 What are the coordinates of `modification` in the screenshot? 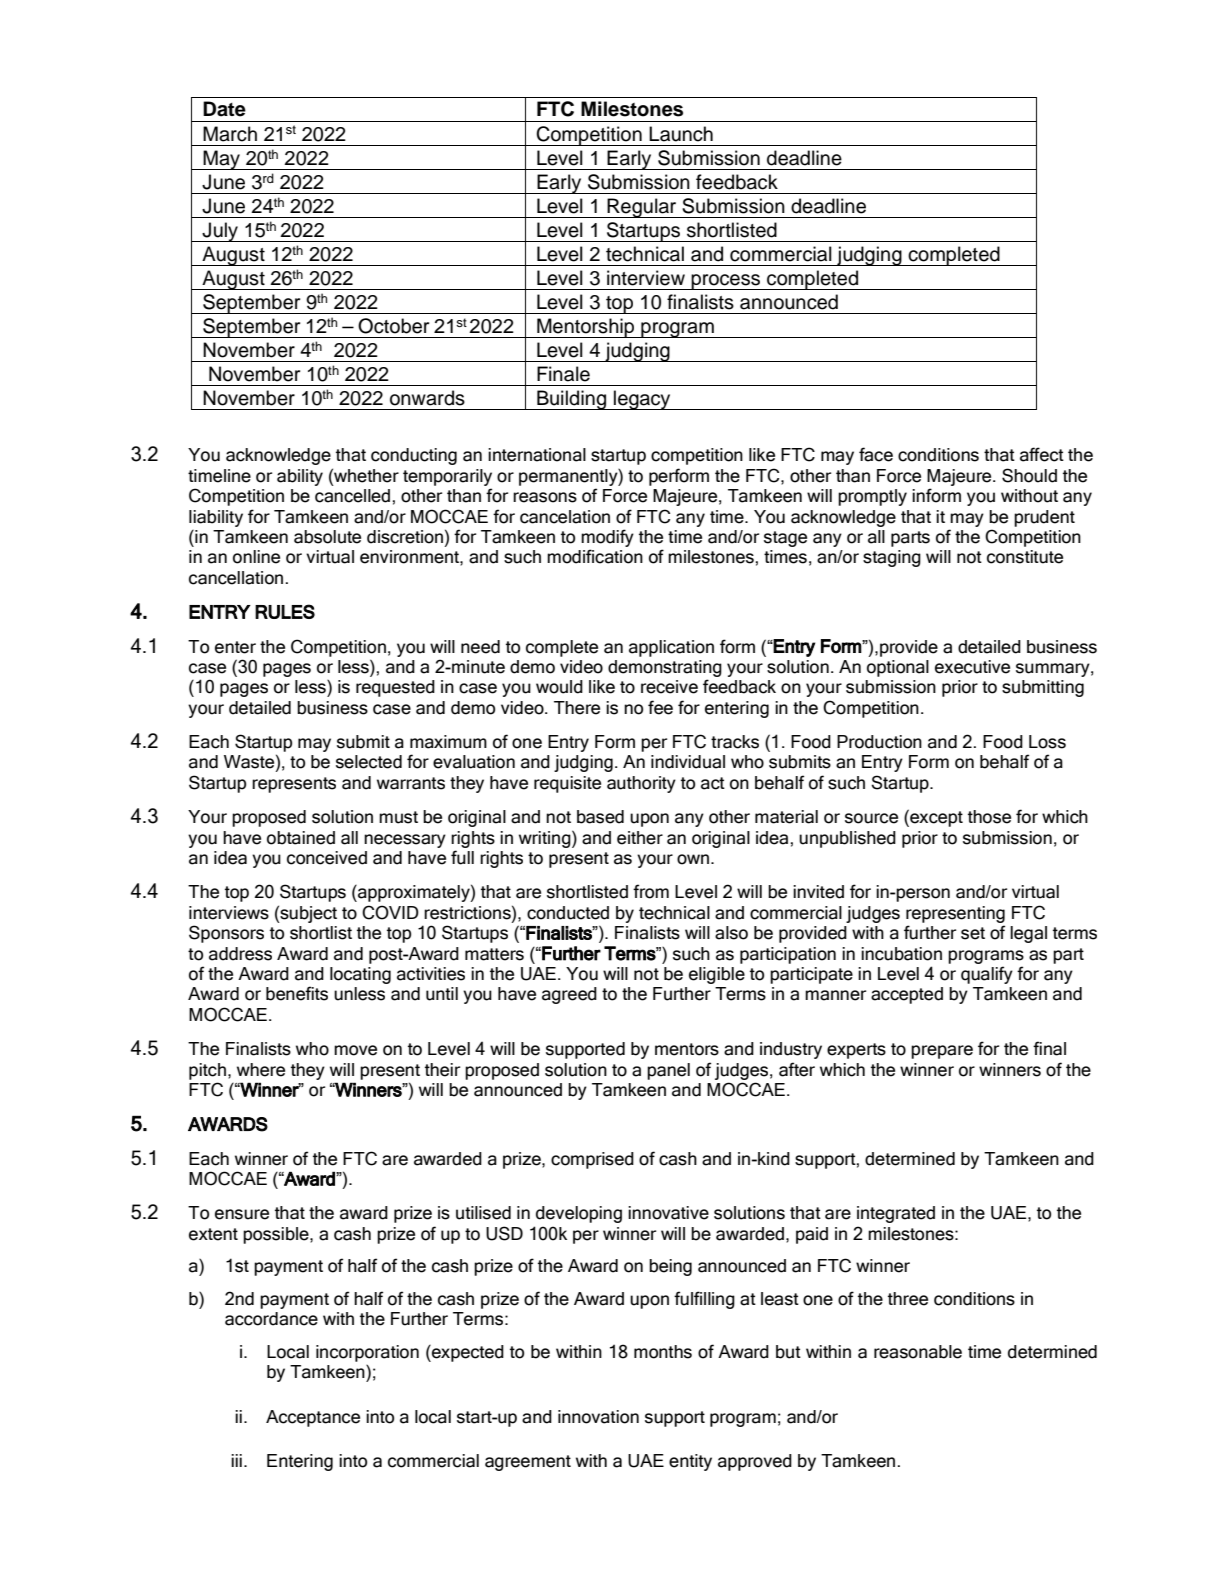 It's located at (595, 556).
